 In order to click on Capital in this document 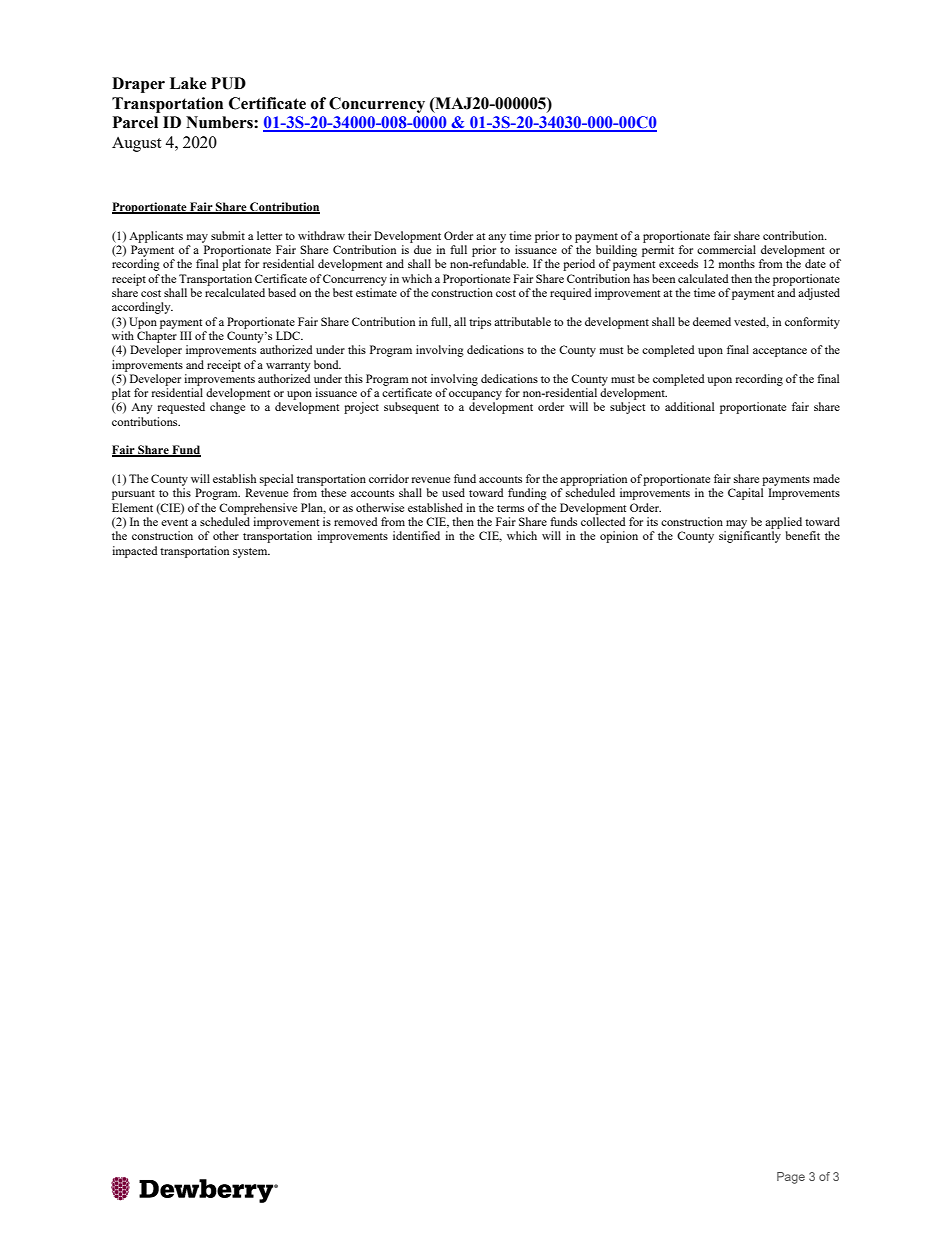, I will do `click(745, 494)`.
